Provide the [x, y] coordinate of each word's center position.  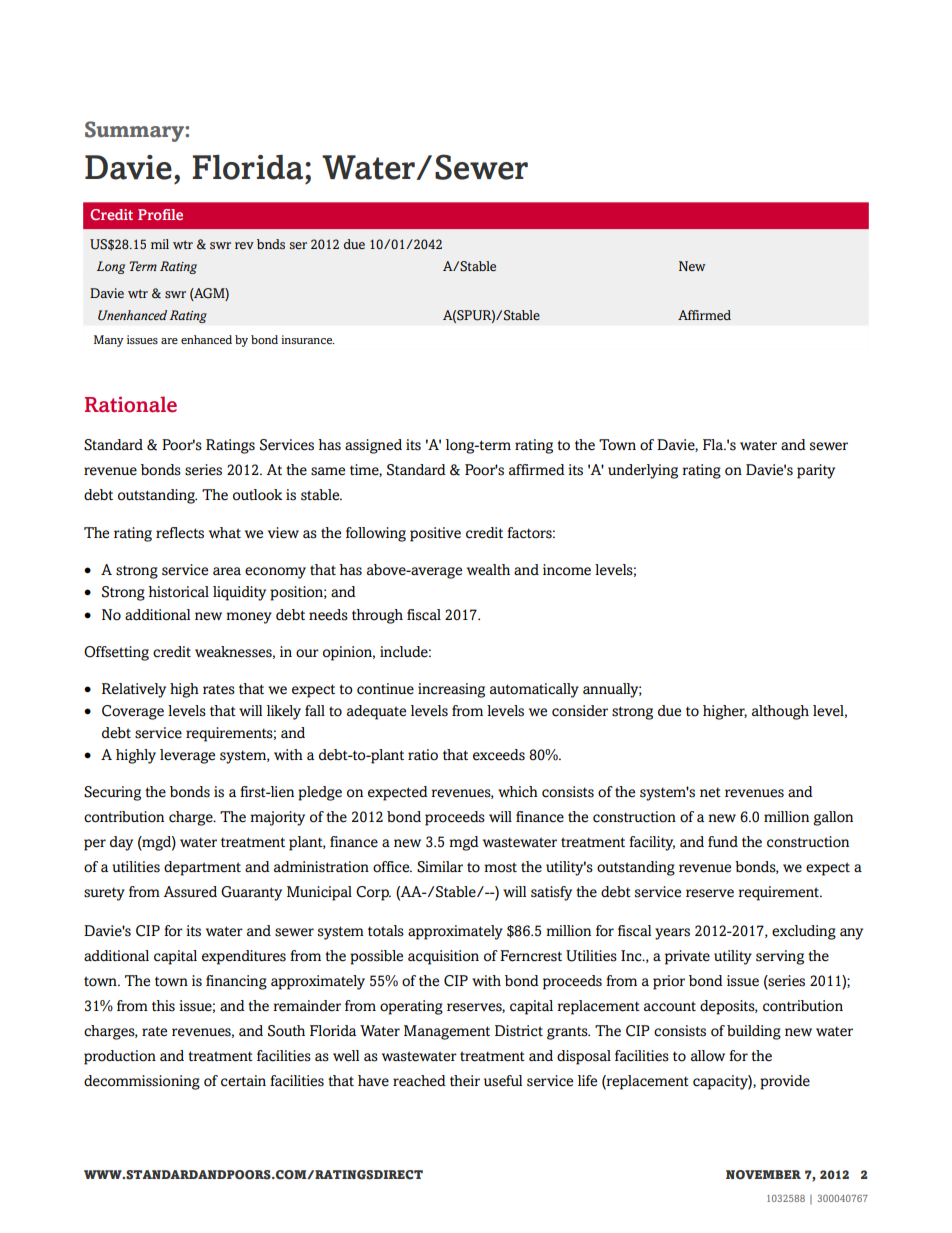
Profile [160, 214]
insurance [307, 339]
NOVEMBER [763, 1175]
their [465, 1081]
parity [816, 471]
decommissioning [142, 1082]
